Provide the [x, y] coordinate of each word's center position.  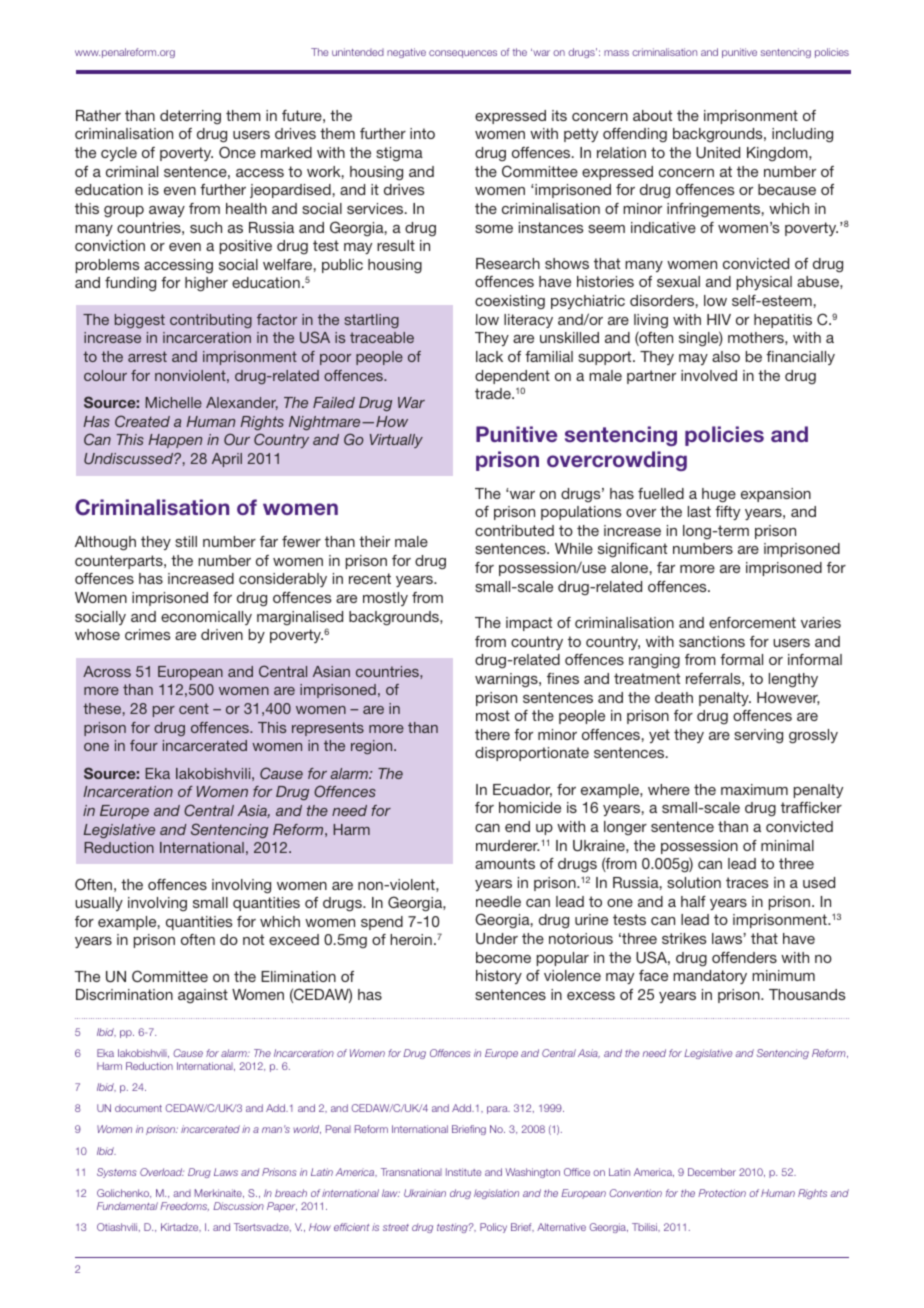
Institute [464, 1172]
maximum [754, 789]
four [144, 745]
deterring [190, 117]
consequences [463, 54]
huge [719, 495]
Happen [175, 441]
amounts [505, 863]
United [718, 152]
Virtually [396, 441]
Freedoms [184, 1206]
